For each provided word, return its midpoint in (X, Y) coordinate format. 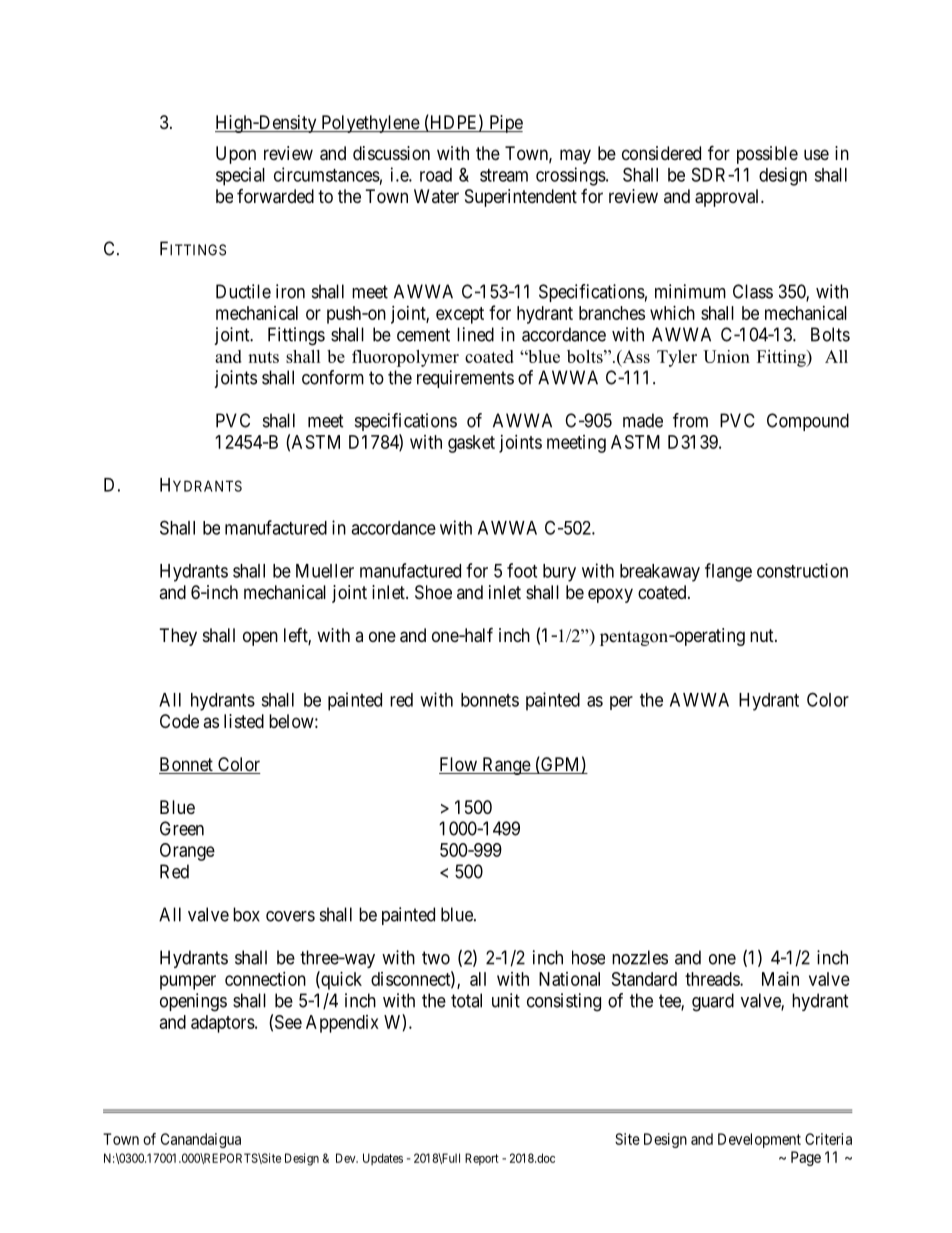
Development (759, 1140)
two (436, 958)
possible (767, 155)
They (178, 637)
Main (780, 979)
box (246, 914)
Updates (383, 1159)
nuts (263, 357)
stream (504, 175)
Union (726, 356)
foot (522, 570)
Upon (236, 155)
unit (506, 1000)
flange (728, 572)
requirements (465, 379)
